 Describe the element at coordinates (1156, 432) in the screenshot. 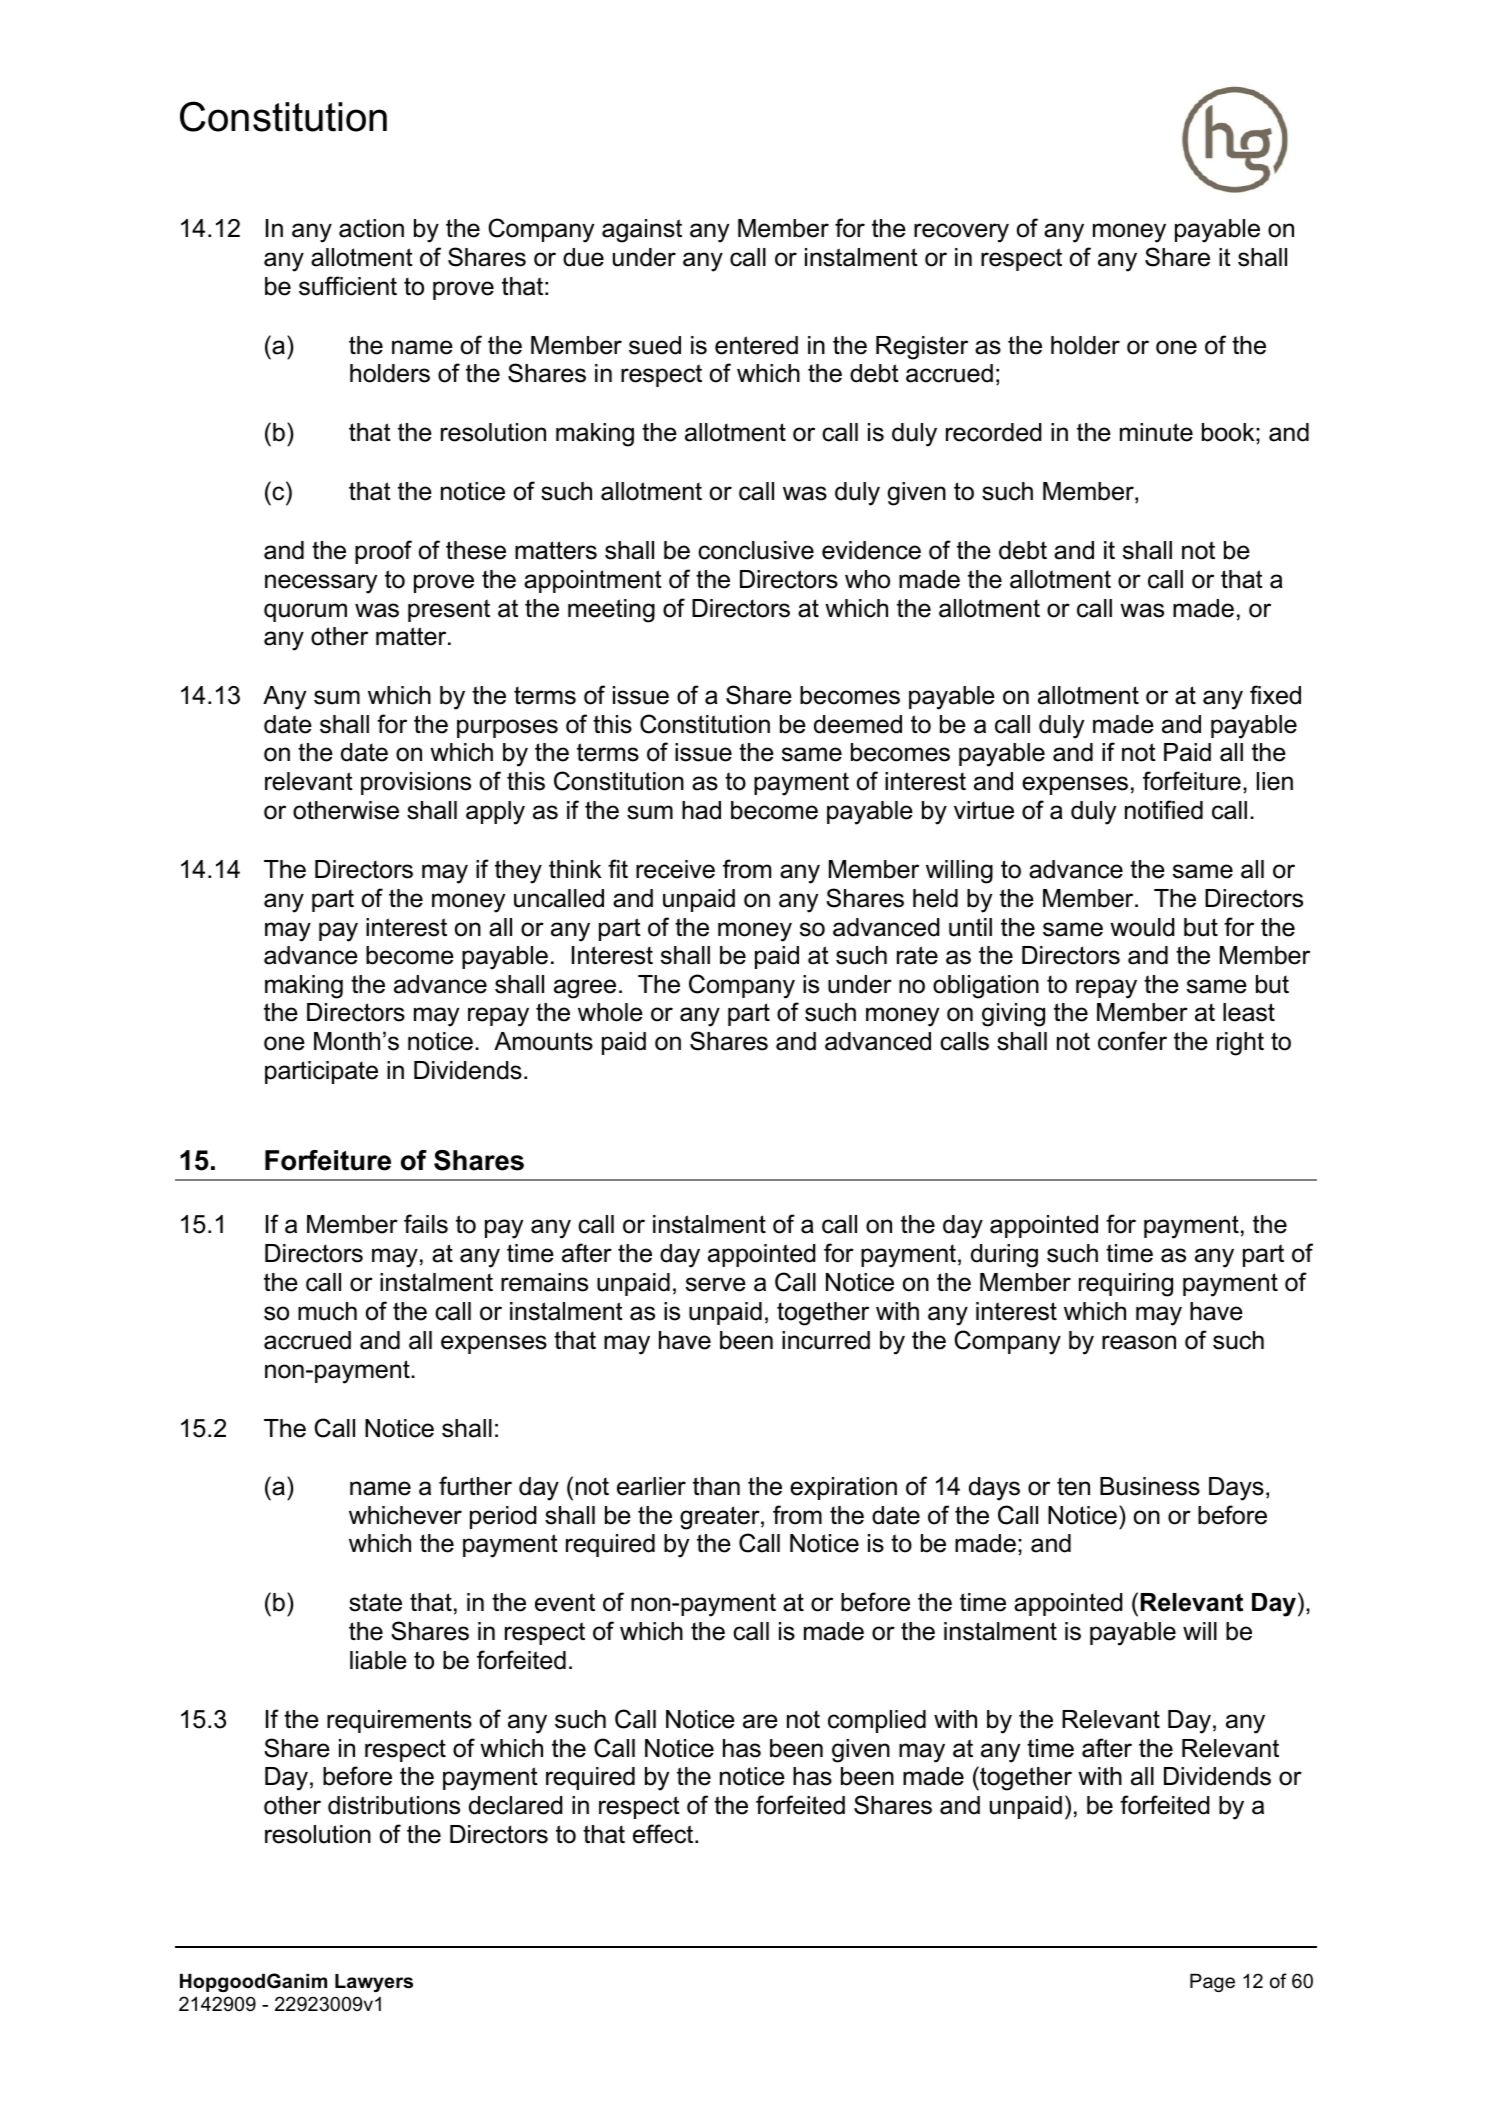

I see `minute` at that location.
